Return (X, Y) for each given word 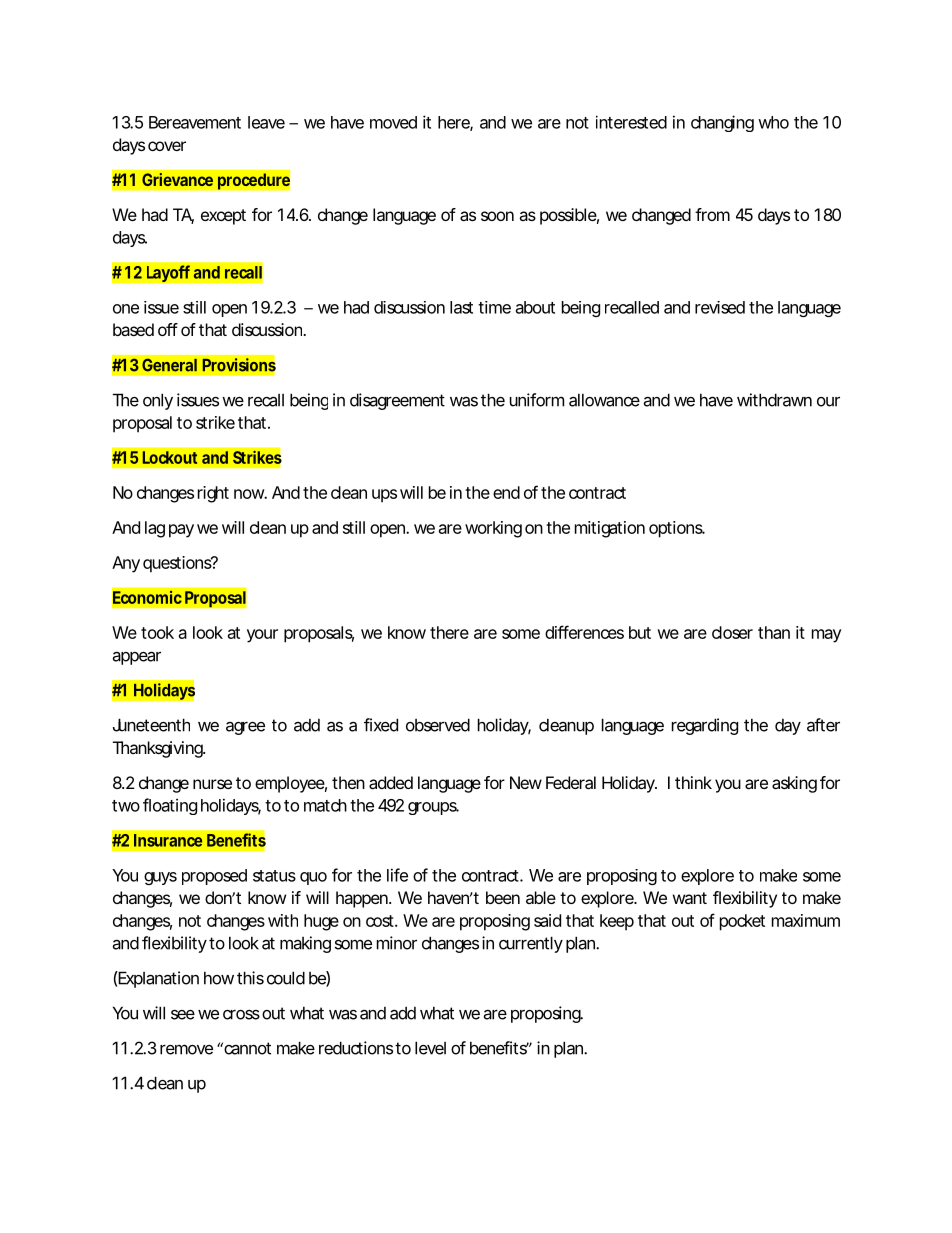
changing (722, 123)
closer (732, 632)
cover (167, 146)
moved (393, 122)
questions (178, 564)
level (430, 1048)
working (493, 529)
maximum (806, 920)
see (183, 1015)
